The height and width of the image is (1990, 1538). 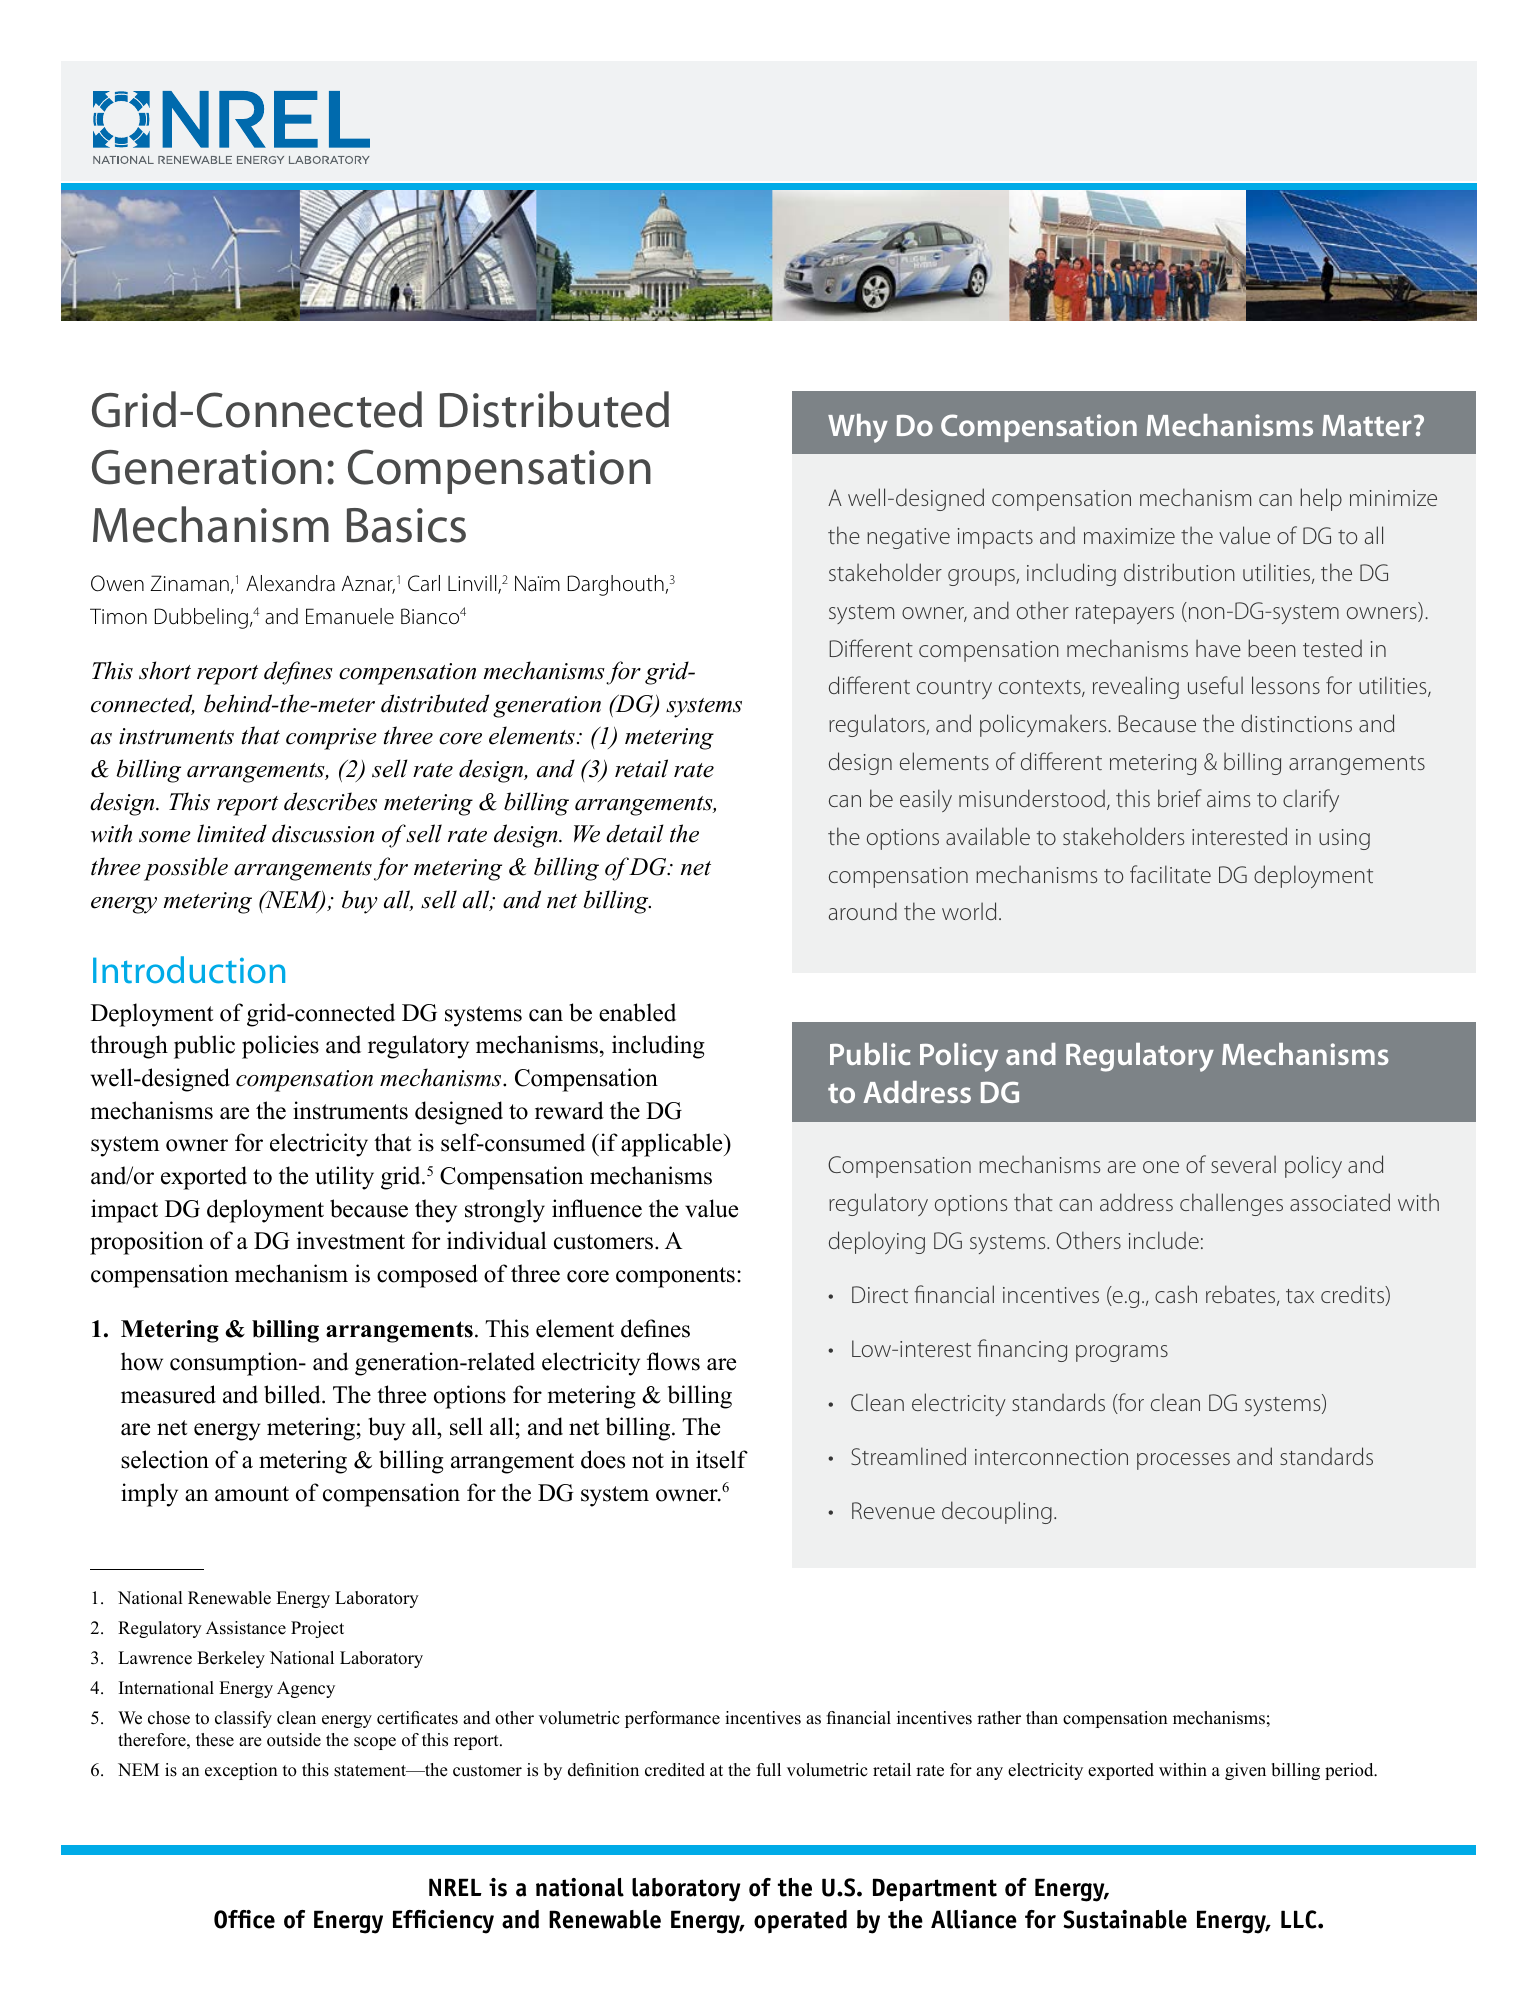 What do you see at coordinates (244, 1919) in the image?
I see `Office` at bounding box center [244, 1919].
